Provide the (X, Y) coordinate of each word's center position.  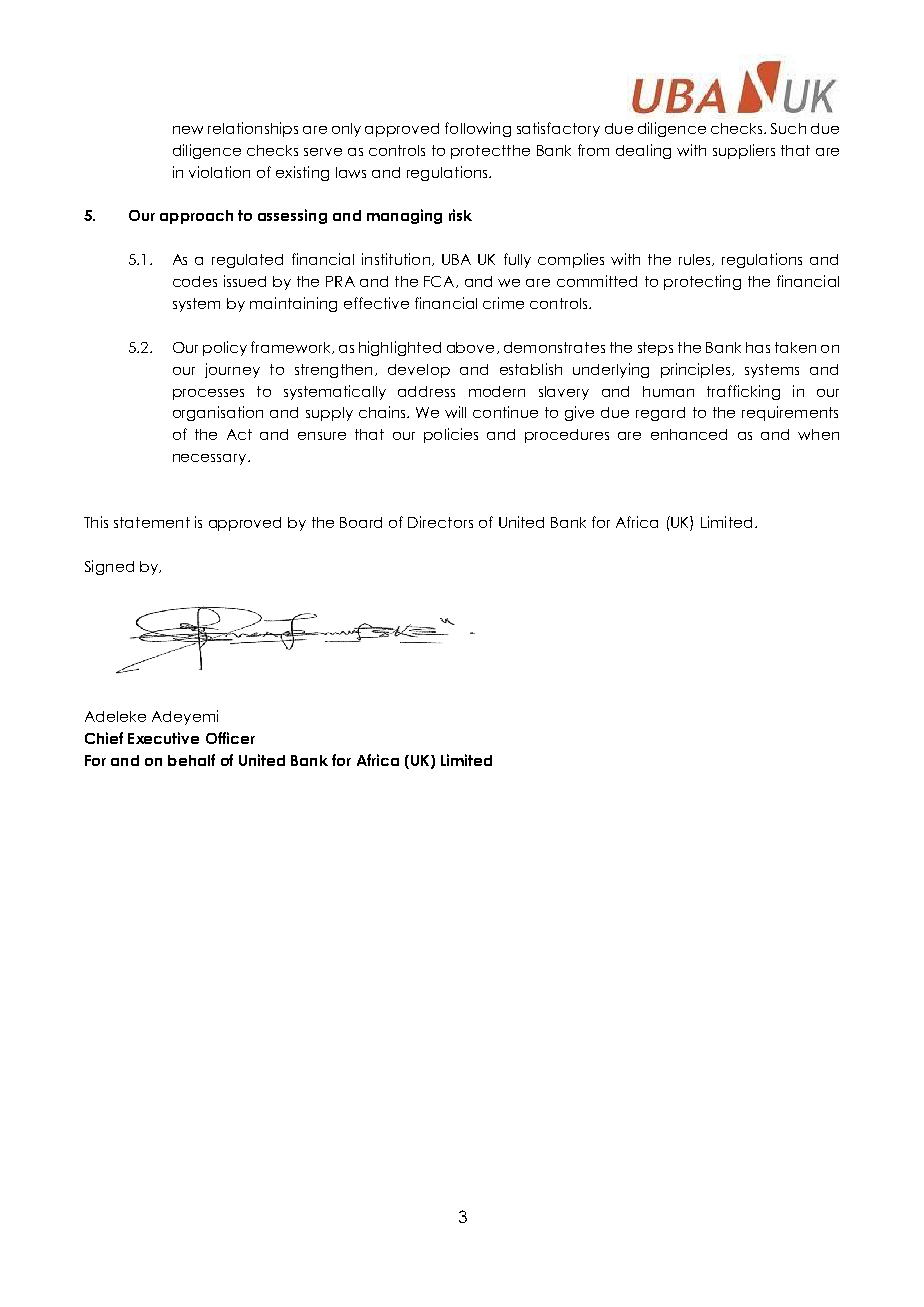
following (478, 129)
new (188, 130)
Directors (440, 522)
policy (225, 348)
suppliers (744, 151)
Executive (163, 738)
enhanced (689, 434)
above (470, 347)
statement (152, 522)
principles (695, 370)
